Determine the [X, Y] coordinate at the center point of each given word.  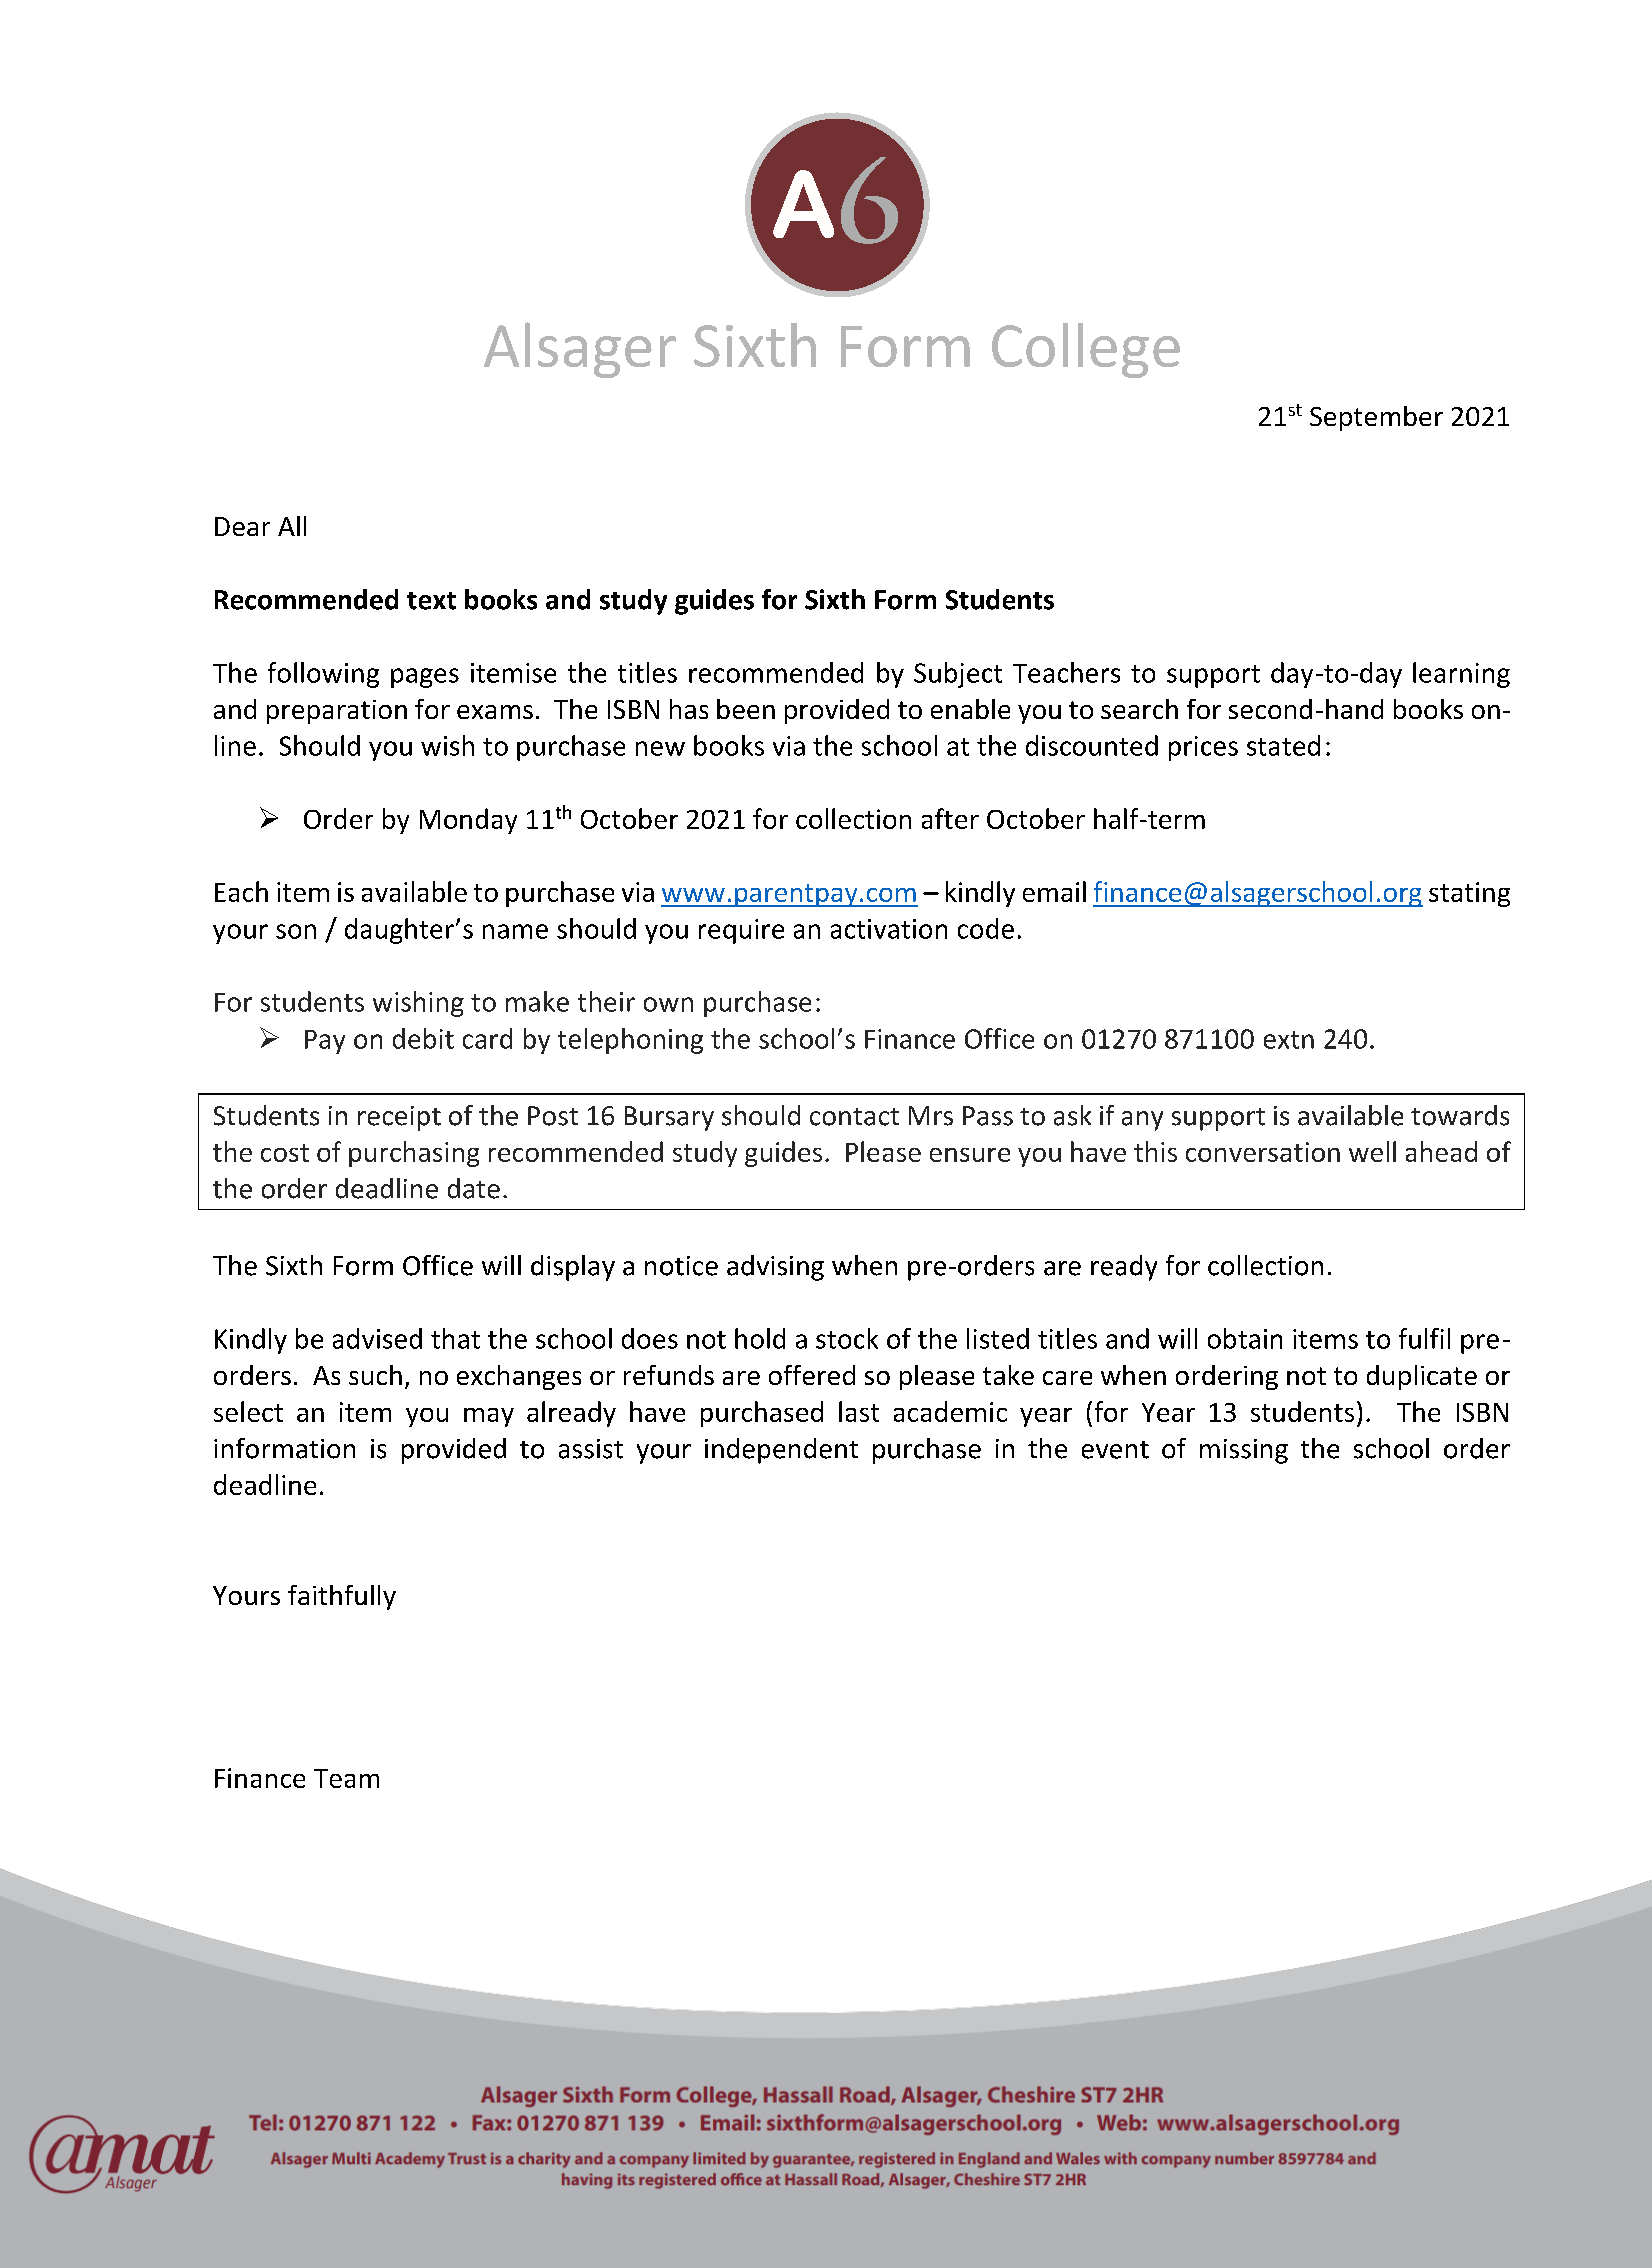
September [1376, 418]
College [1086, 350]
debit [423, 1038]
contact [854, 1117]
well [1372, 1151]
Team [346, 1778]
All [292, 526]
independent [781, 1451]
